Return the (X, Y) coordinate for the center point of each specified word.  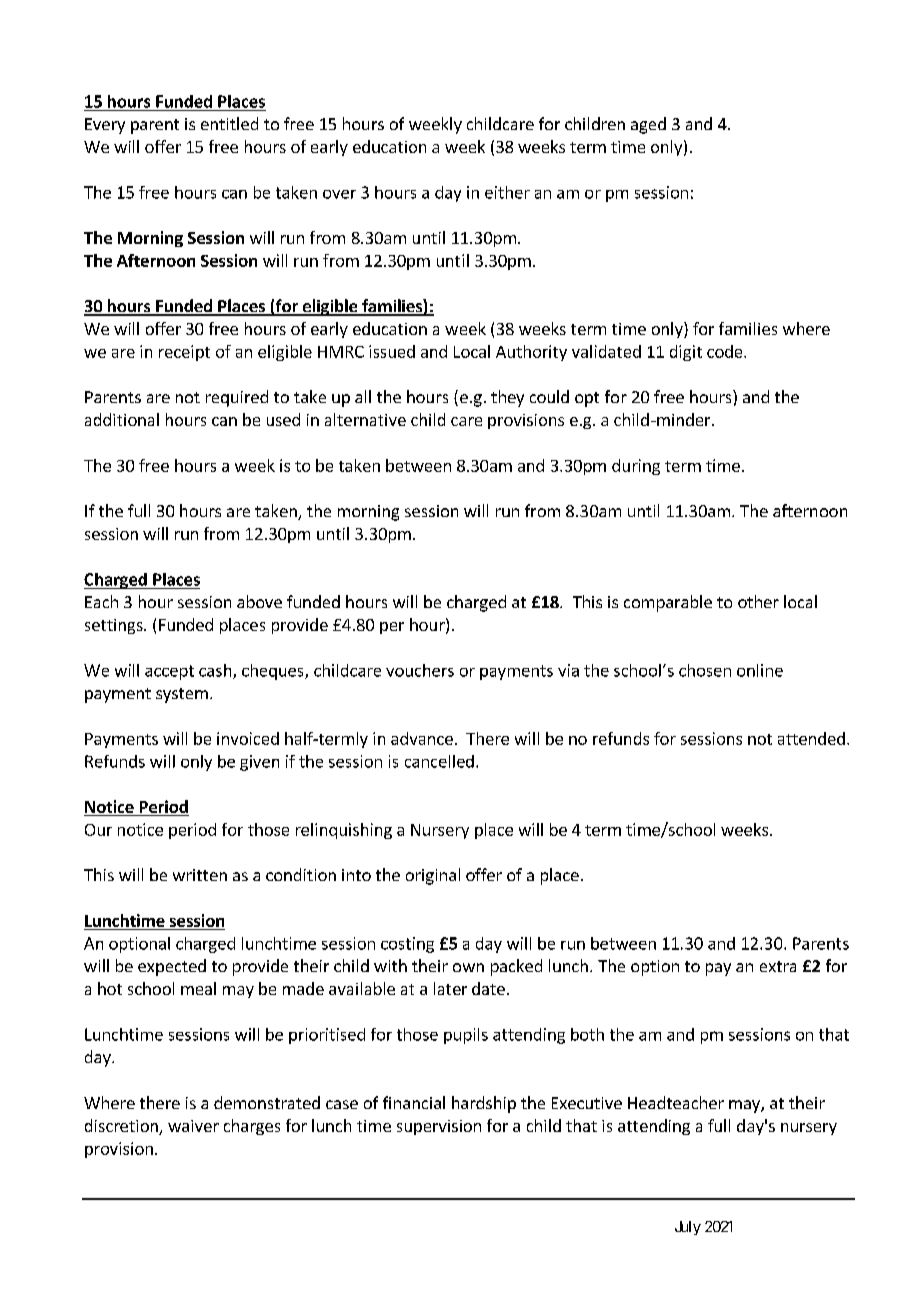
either (507, 192)
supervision (439, 1127)
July (688, 1228)
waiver (193, 1126)
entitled (229, 123)
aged (648, 125)
